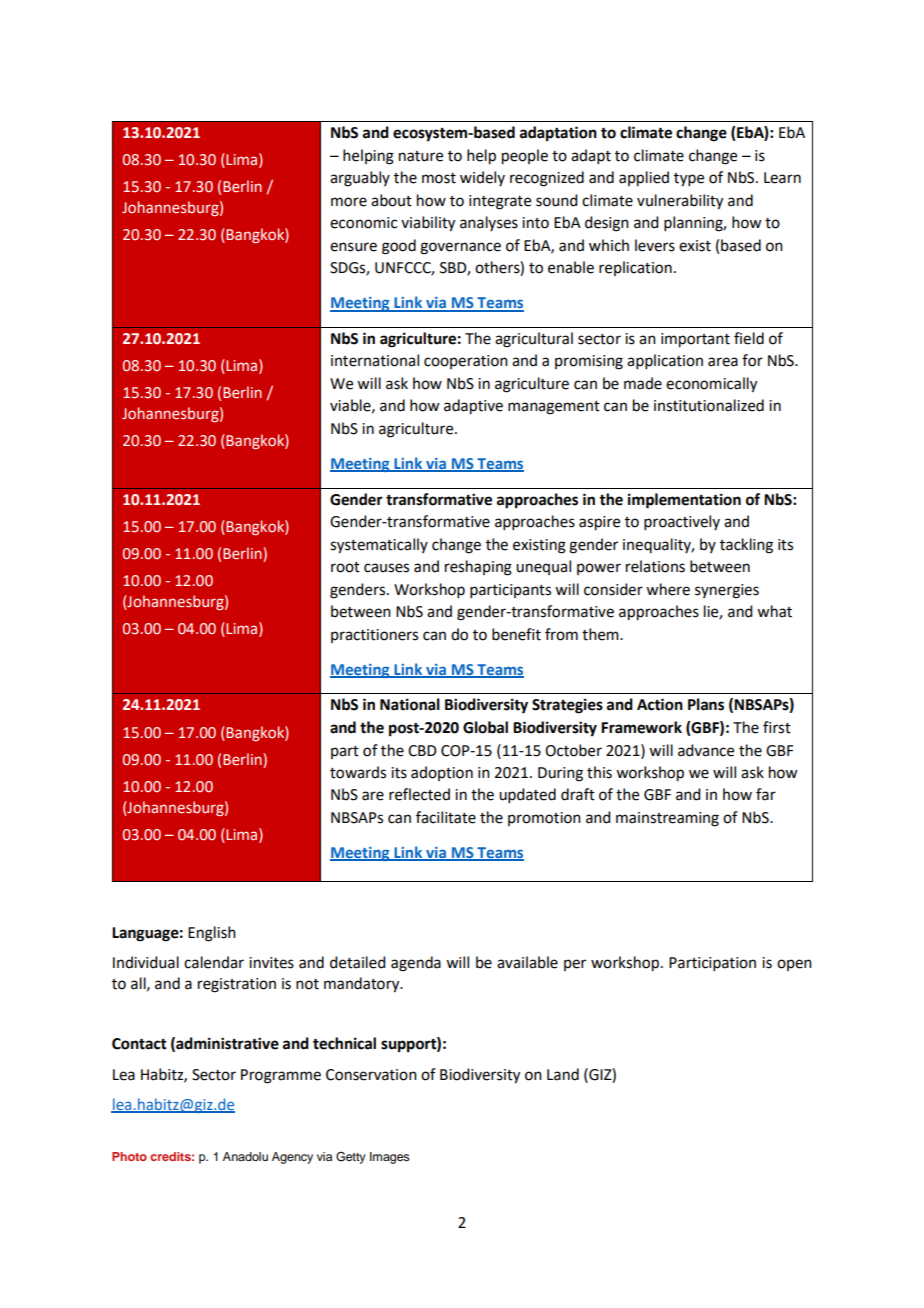 The width and height of the image is (924, 1308). I want to click on Images, so click(390, 1158).
